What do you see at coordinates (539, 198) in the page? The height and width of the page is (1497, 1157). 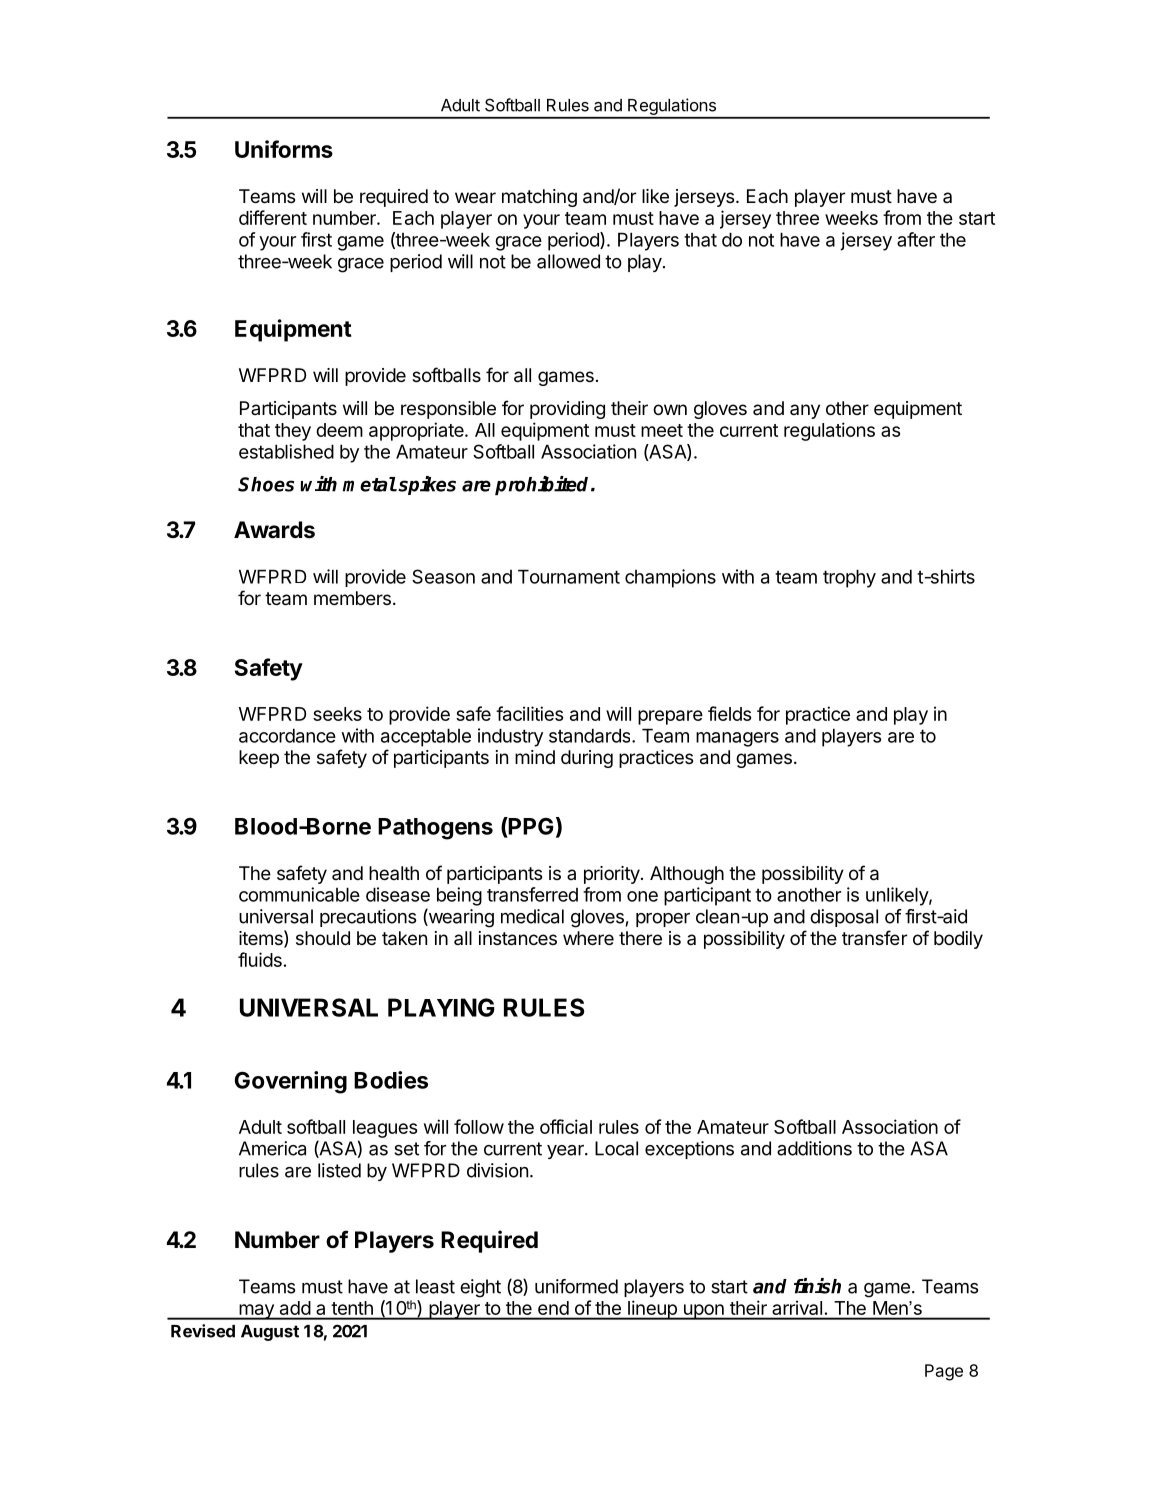 I see `matching` at bounding box center [539, 198].
